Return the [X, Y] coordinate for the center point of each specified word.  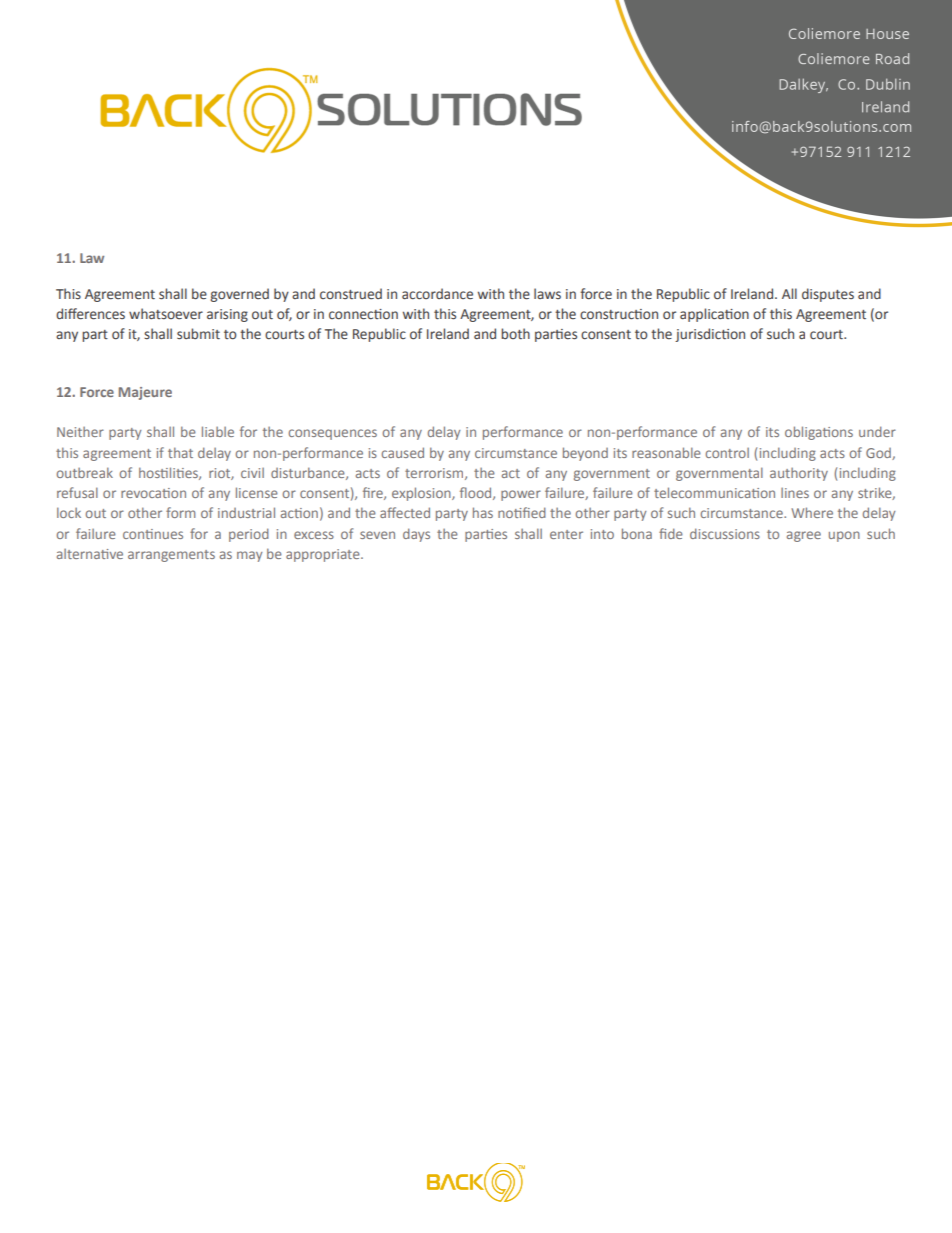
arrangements [171, 556]
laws [547, 293]
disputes [828, 295]
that [180, 452]
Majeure [145, 393]
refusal [77, 492]
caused [402, 452]
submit [198, 334]
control [727, 453]
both [515, 333]
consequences [332, 434]
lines [795, 493]
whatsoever [166, 314]
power [521, 495]
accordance [437, 294]
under [877, 431]
